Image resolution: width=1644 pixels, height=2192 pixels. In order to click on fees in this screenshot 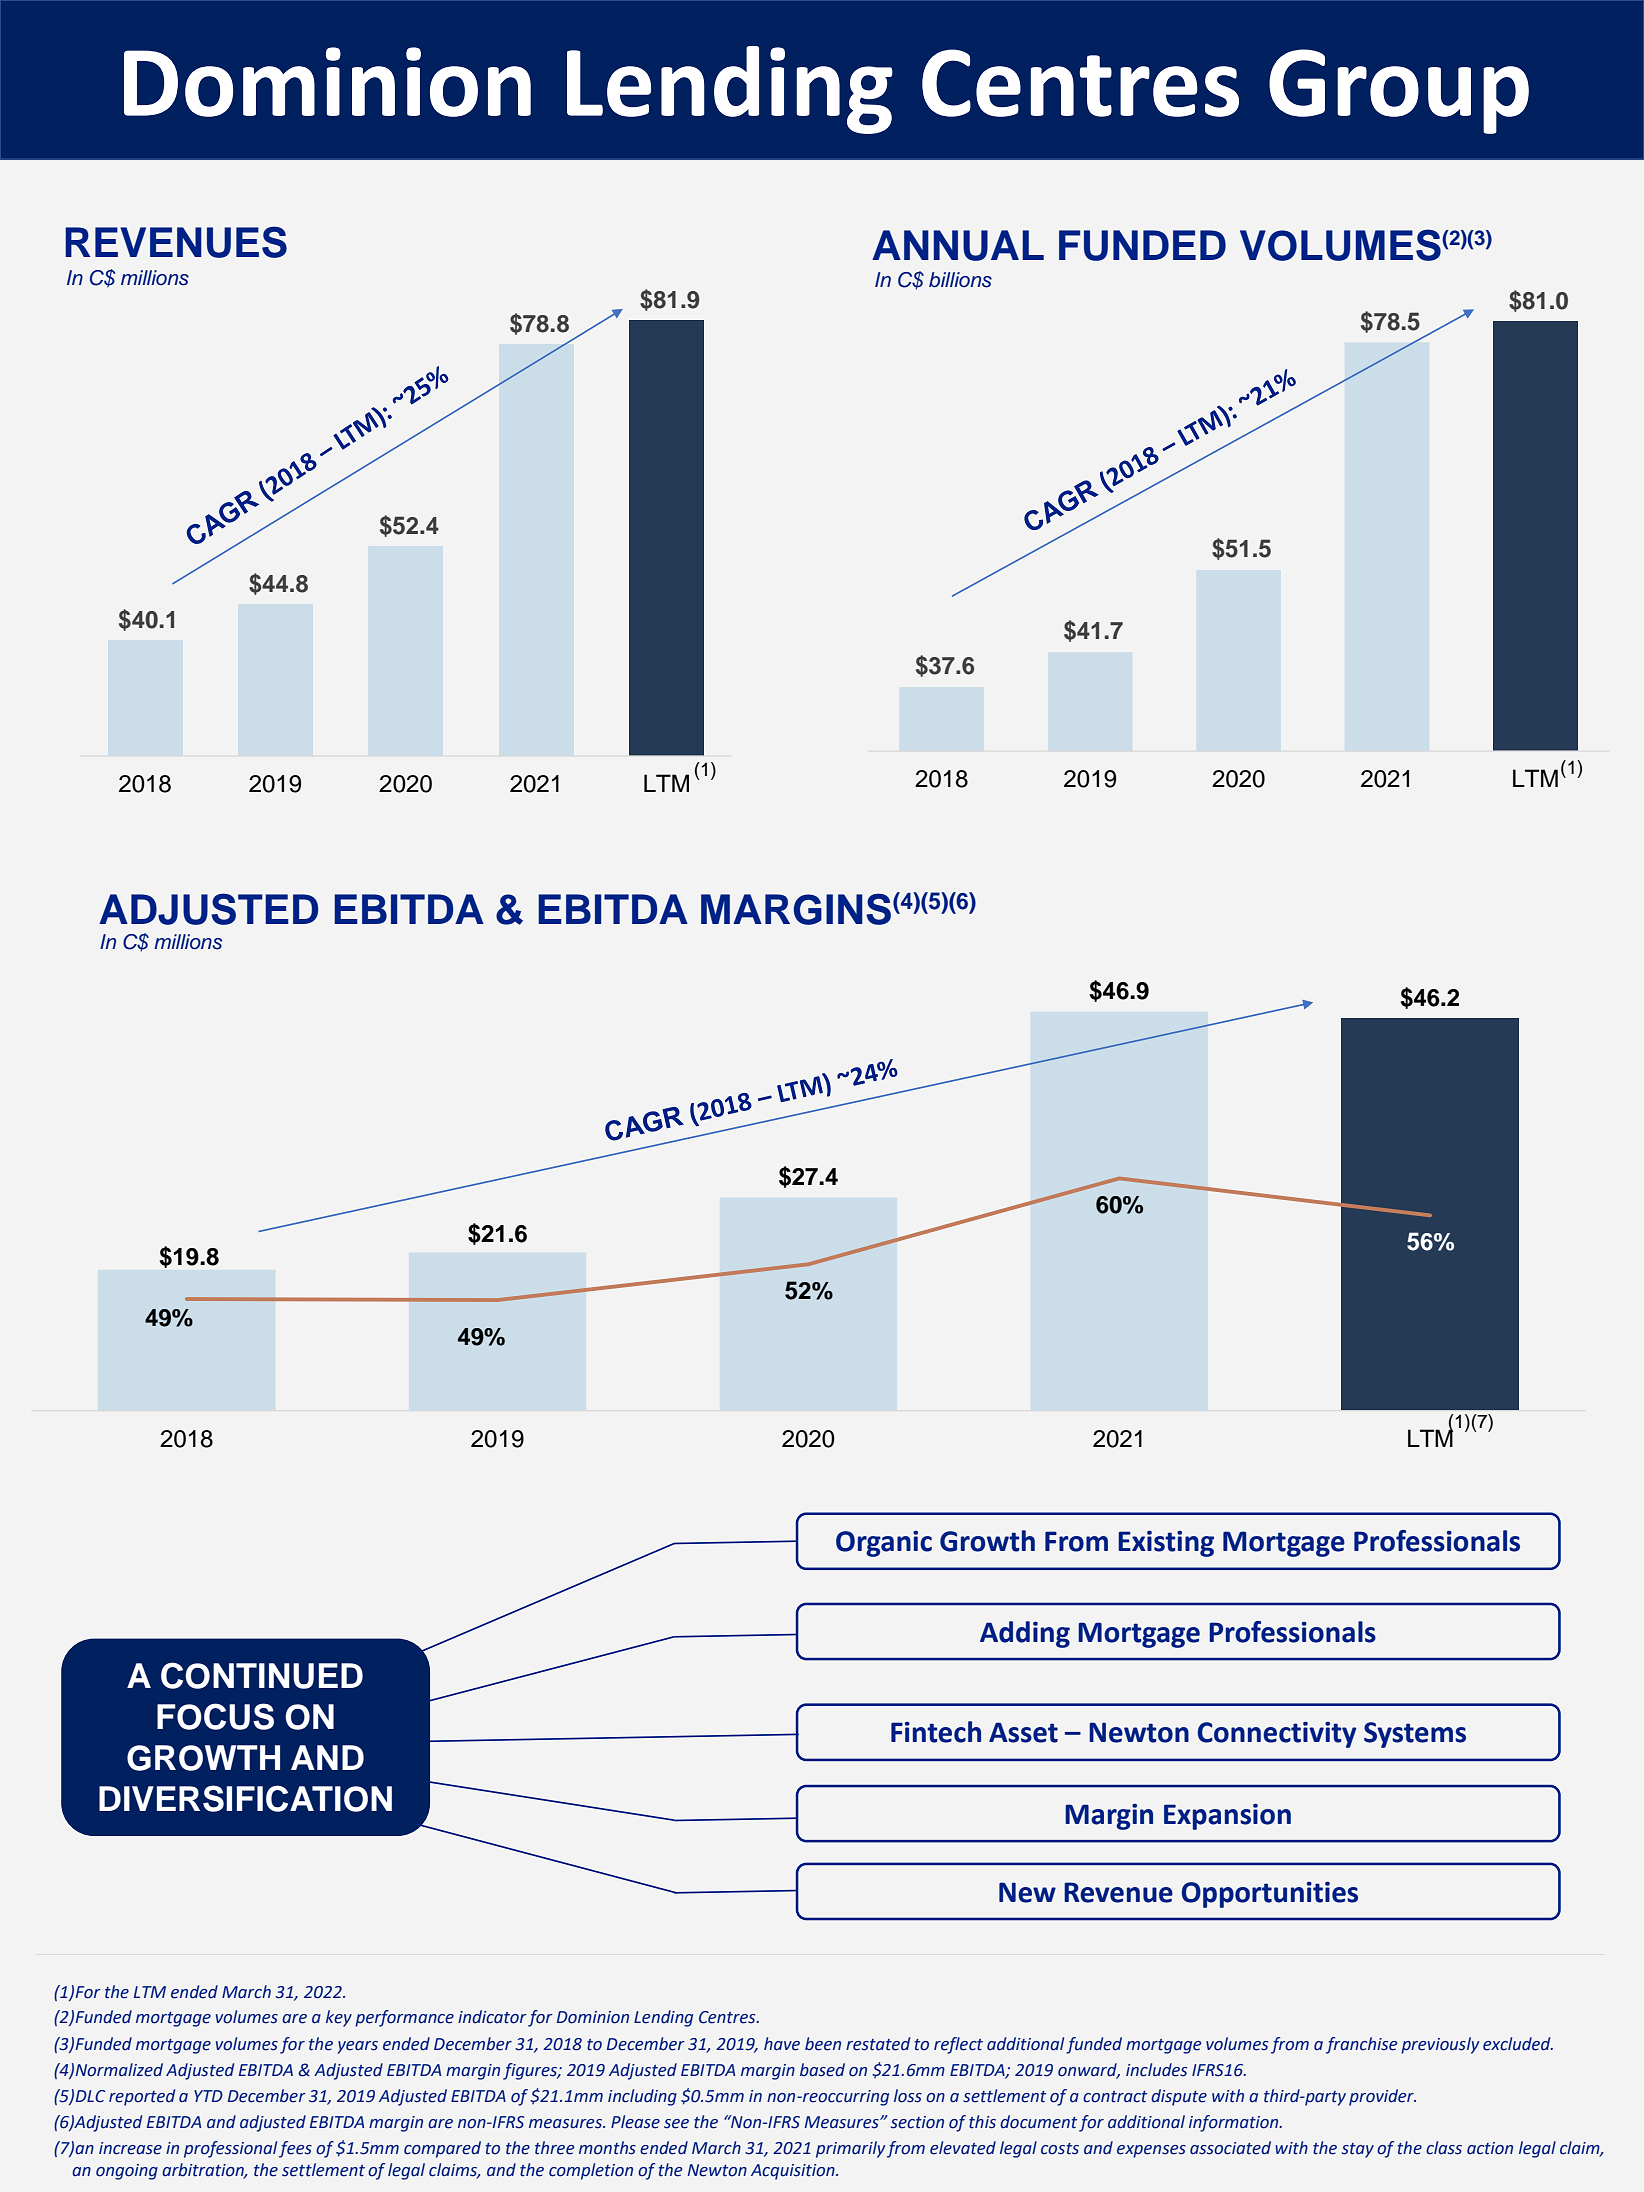, I will do `click(295, 2149)`.
